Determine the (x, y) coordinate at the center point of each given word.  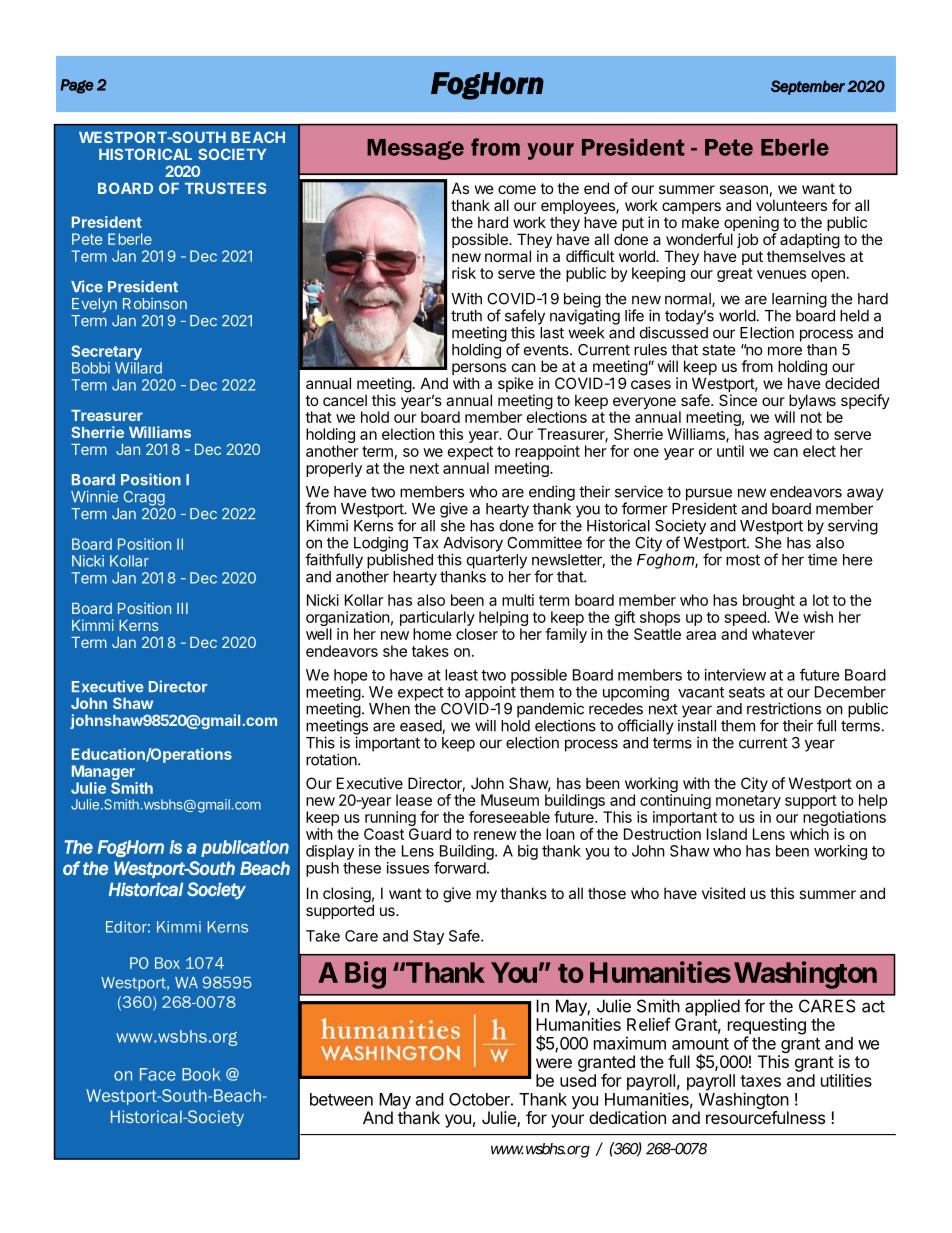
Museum (510, 800)
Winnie (94, 497)
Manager (104, 774)
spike (516, 386)
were (554, 1063)
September (808, 87)
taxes (760, 1081)
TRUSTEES (225, 188)
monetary (748, 803)
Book (201, 1074)
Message (415, 149)
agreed (788, 437)
